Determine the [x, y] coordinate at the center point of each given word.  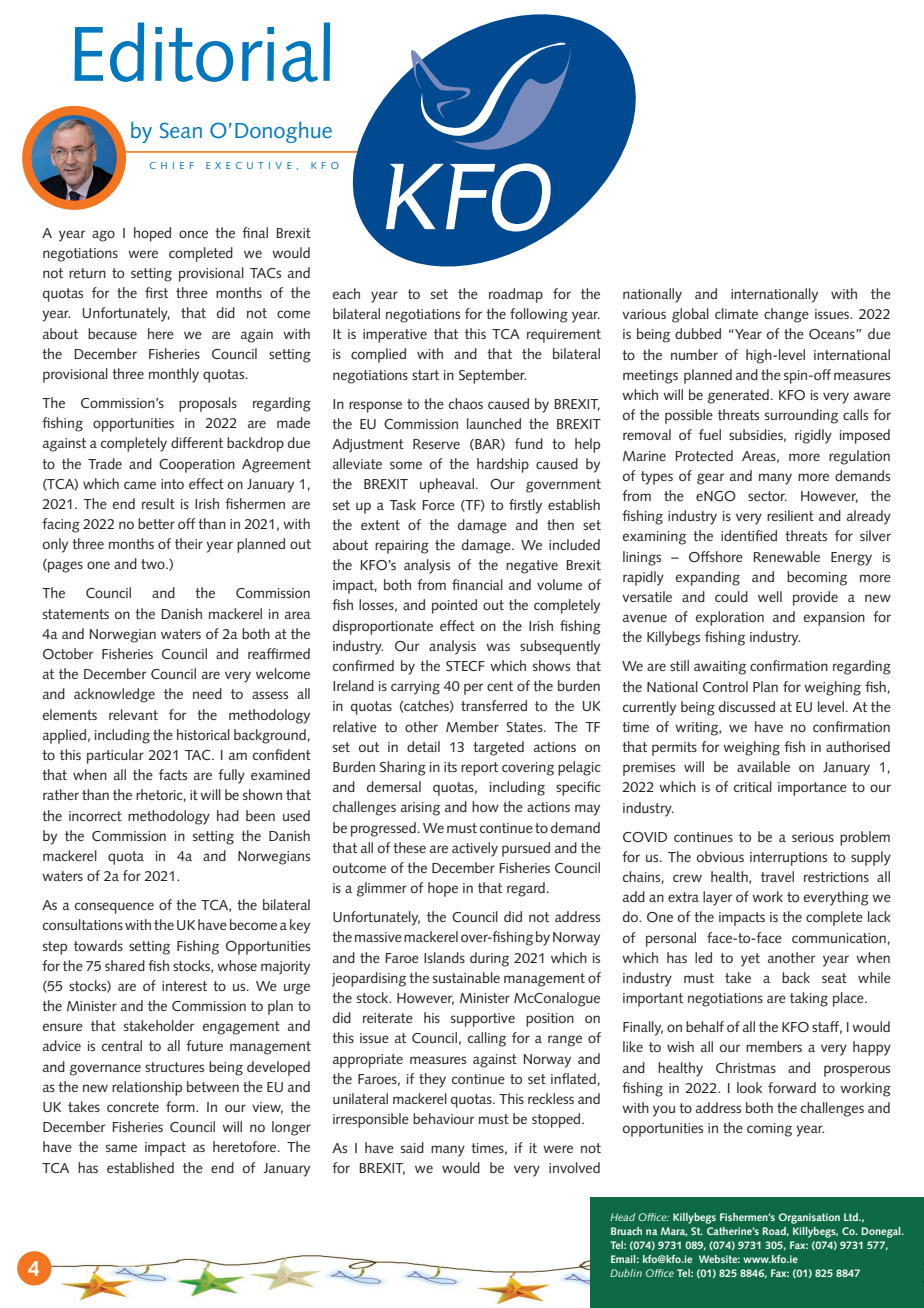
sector [767, 496]
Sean [181, 130]
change [786, 315]
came [140, 485]
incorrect [95, 816]
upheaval [447, 485]
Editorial [202, 52]
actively [475, 849]
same [121, 1148]
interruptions [788, 859]
